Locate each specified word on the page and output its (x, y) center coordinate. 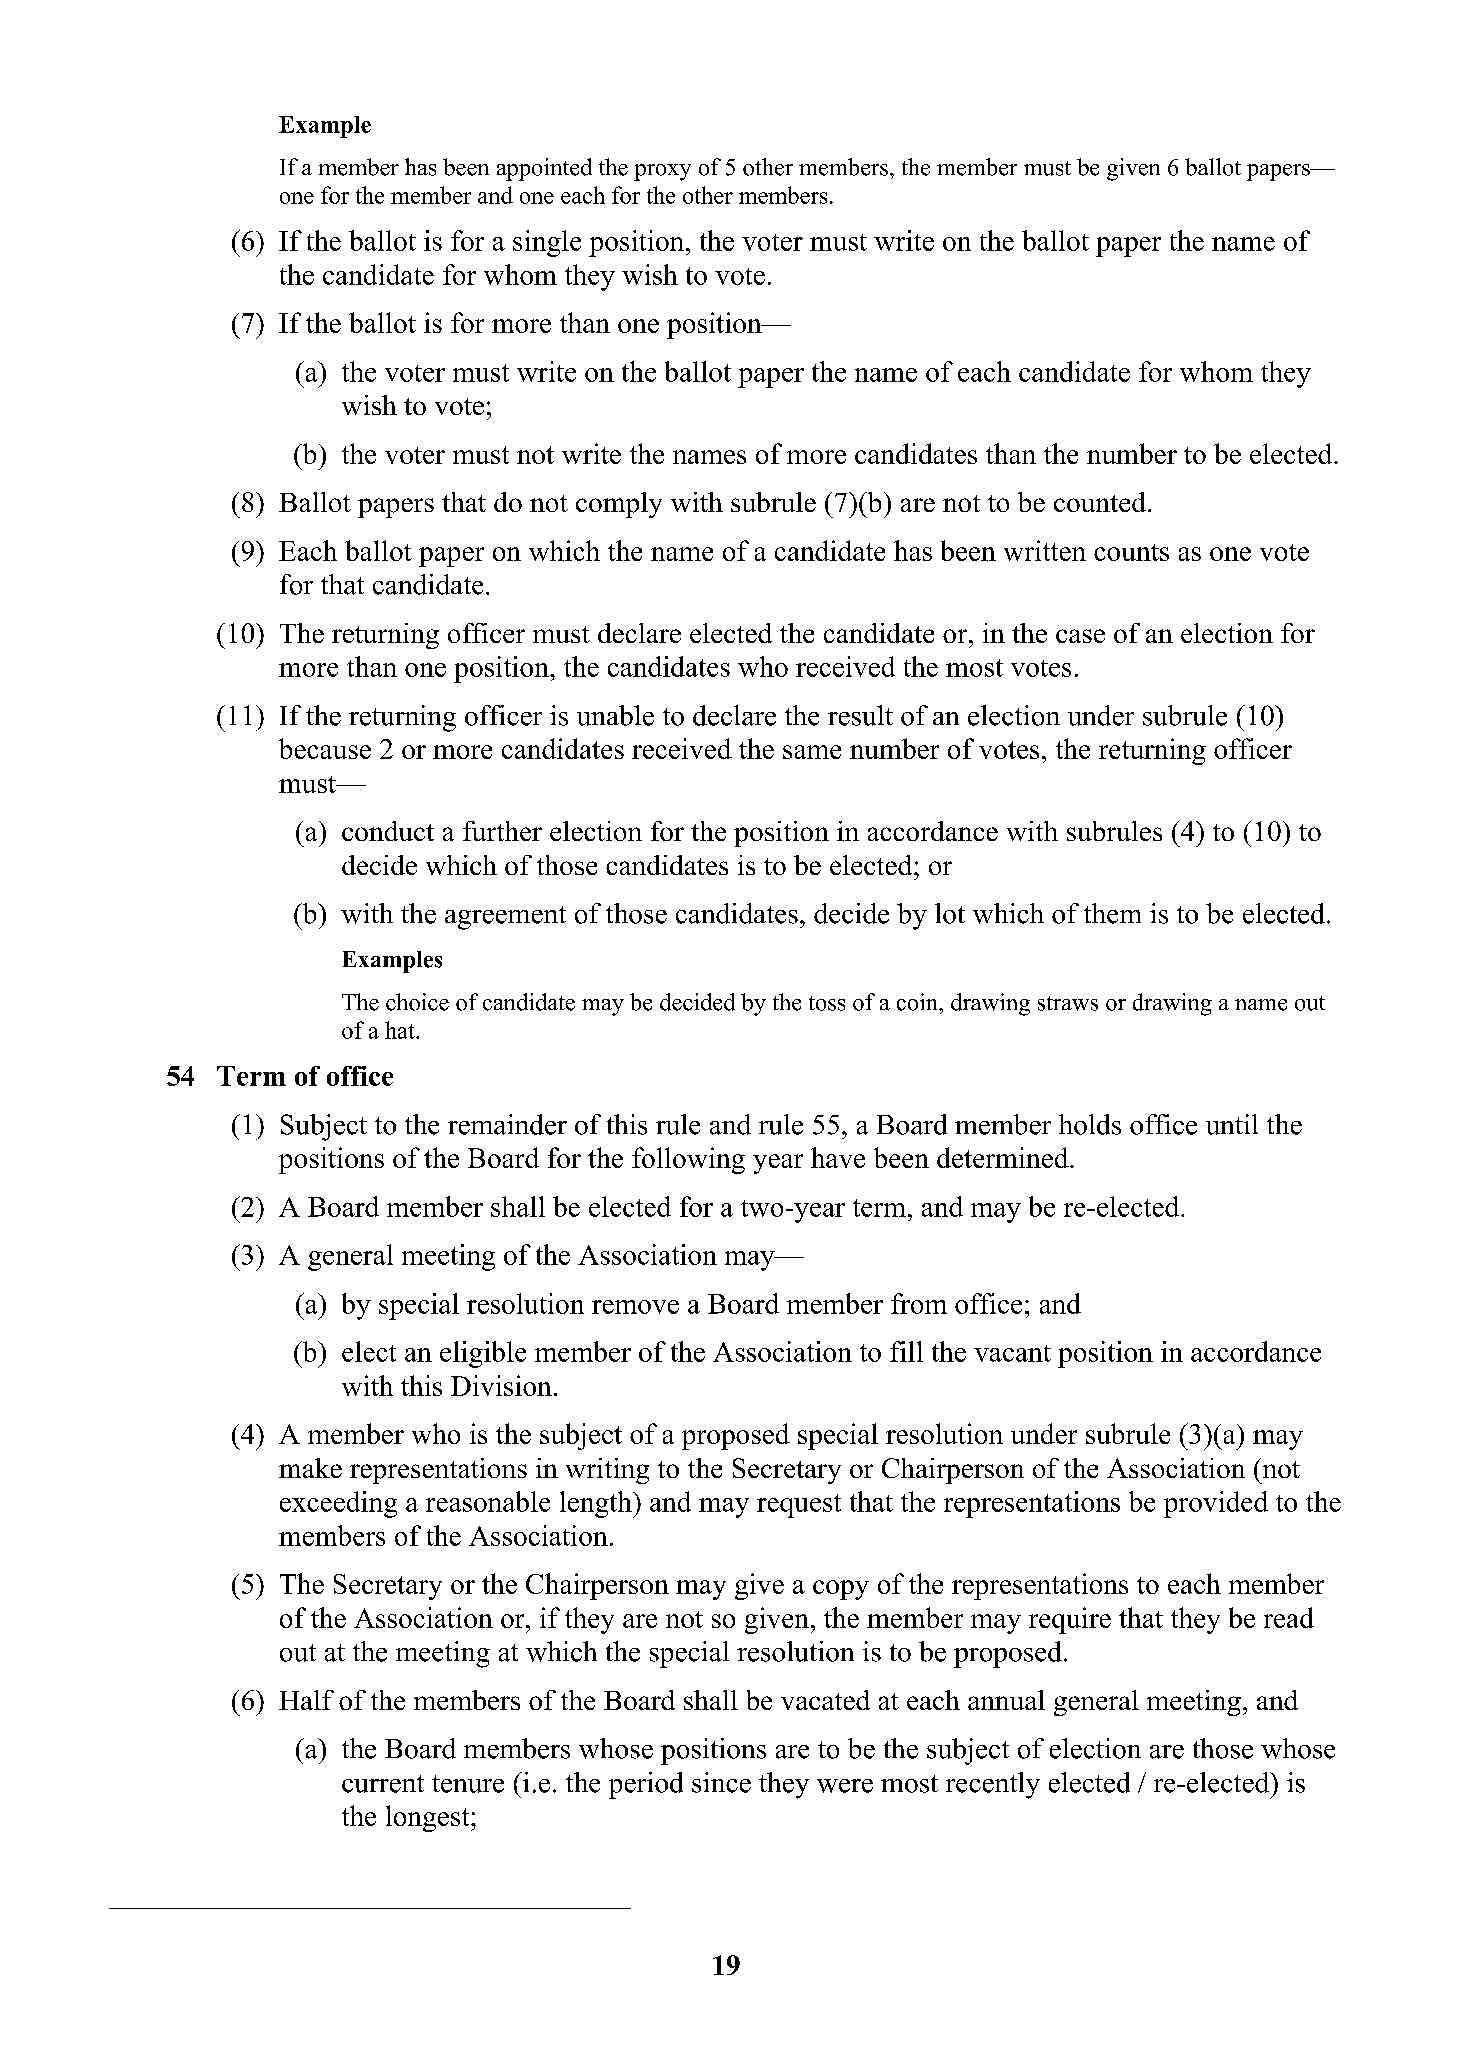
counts (1131, 552)
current (383, 1784)
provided (1216, 1504)
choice (417, 1002)
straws (1068, 1003)
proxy (662, 172)
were (845, 1786)
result (860, 715)
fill (906, 1351)
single (547, 243)
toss (827, 1003)
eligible (483, 1354)
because (325, 748)
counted (1100, 502)
